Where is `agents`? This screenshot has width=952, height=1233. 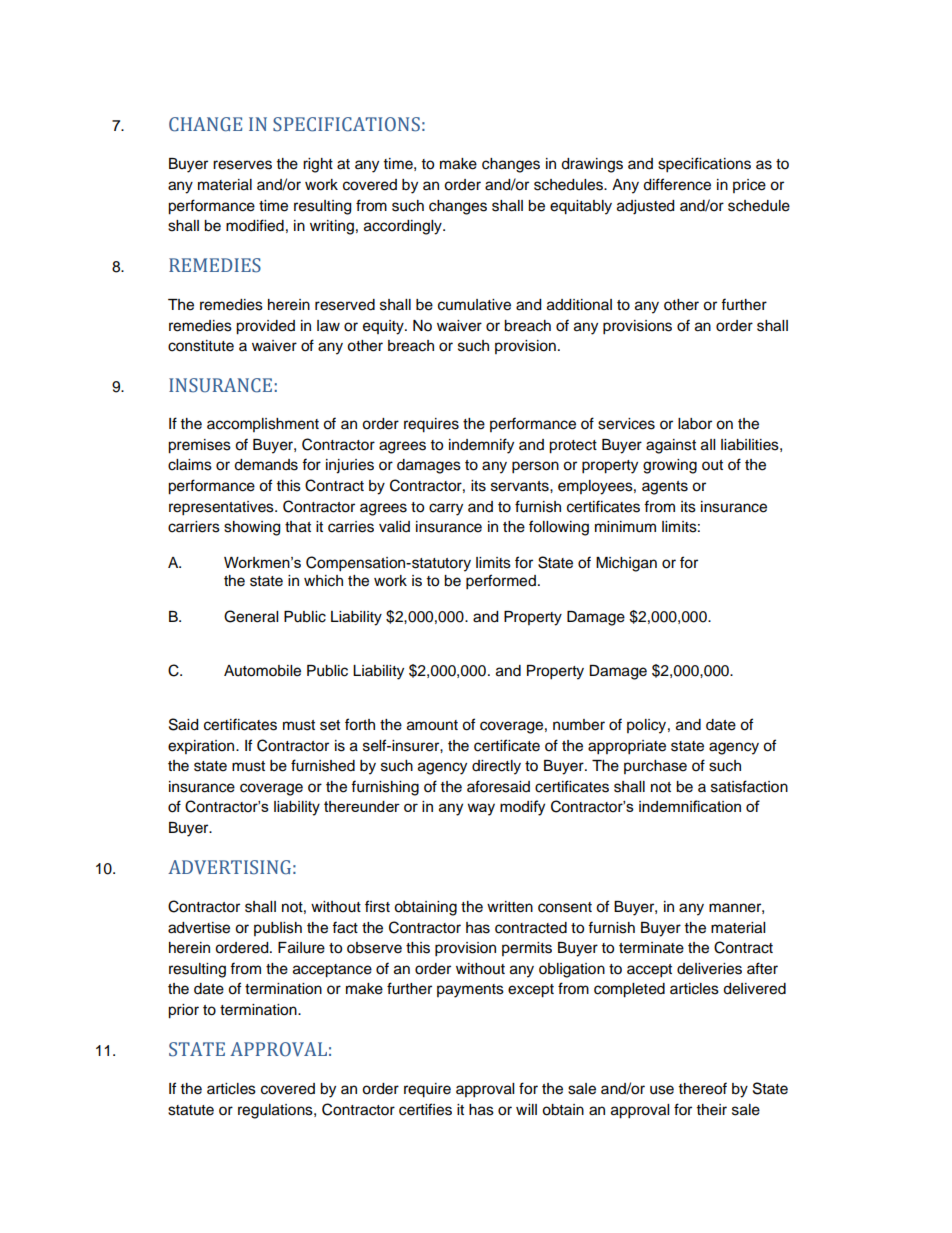 agents is located at coordinates (665, 488).
